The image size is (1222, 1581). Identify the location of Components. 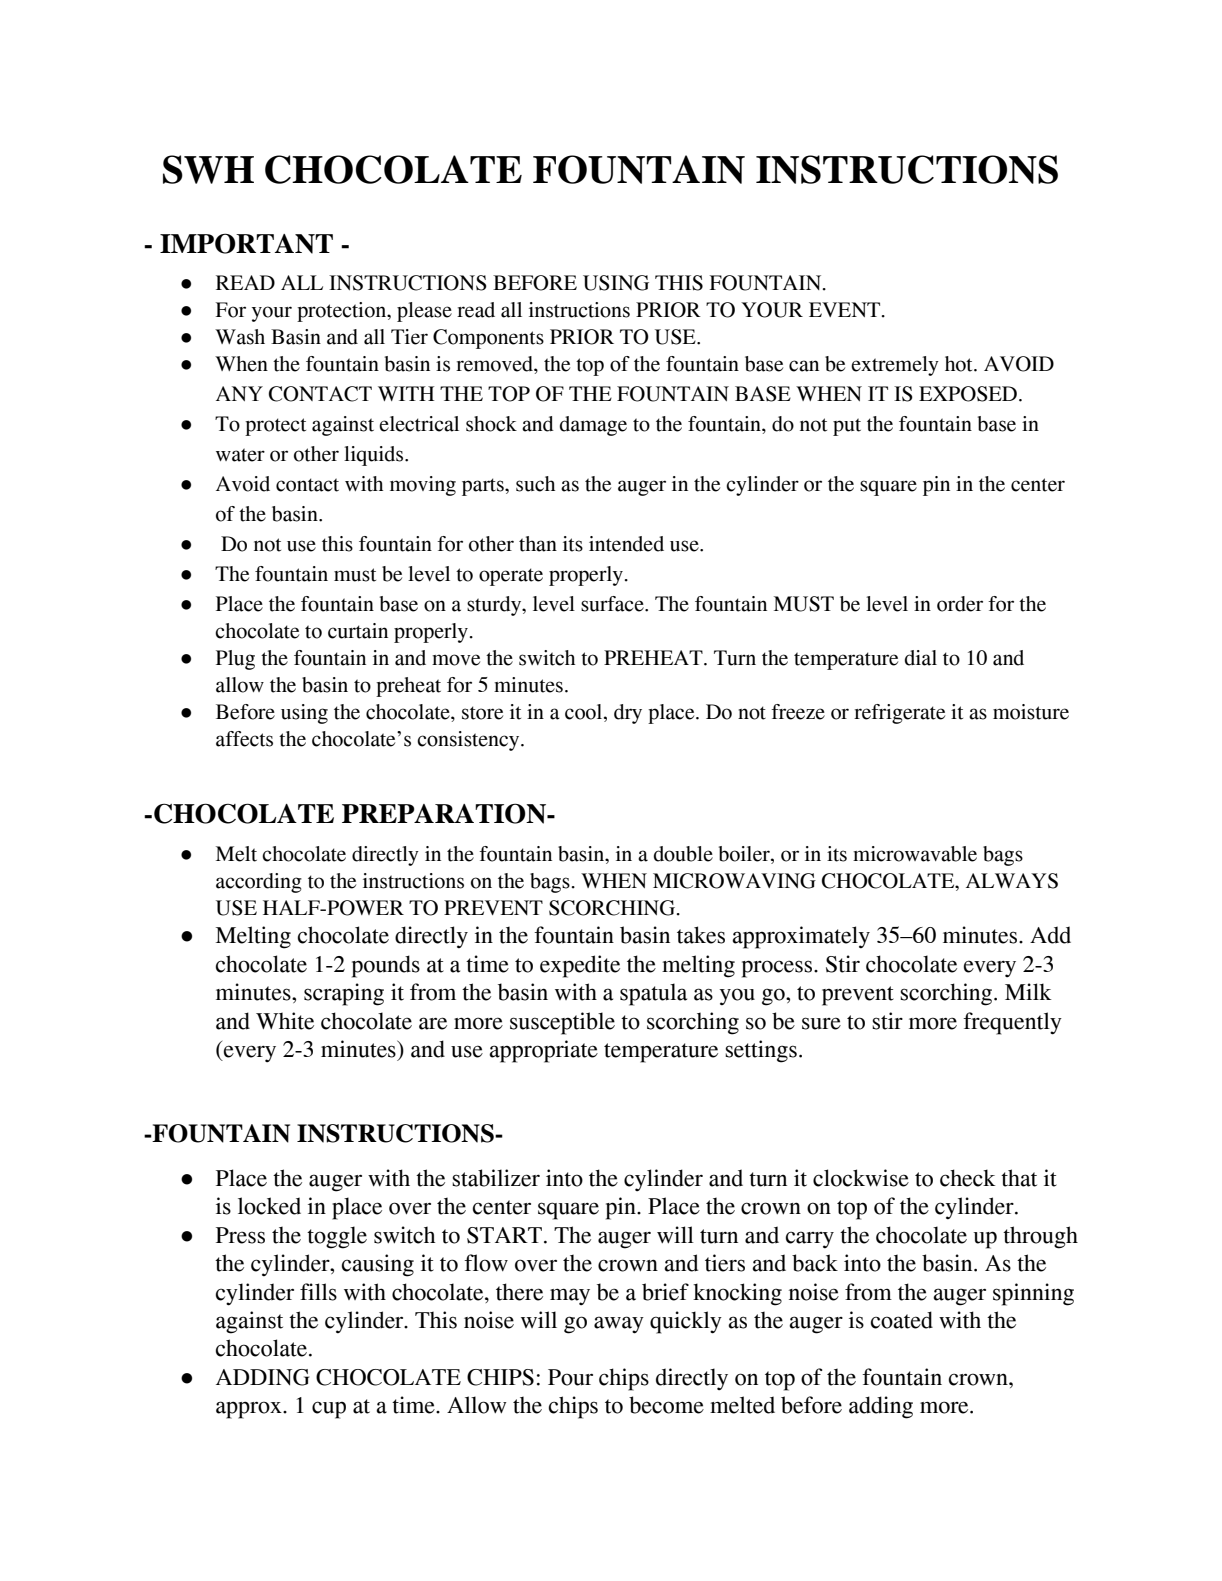
(488, 339).
